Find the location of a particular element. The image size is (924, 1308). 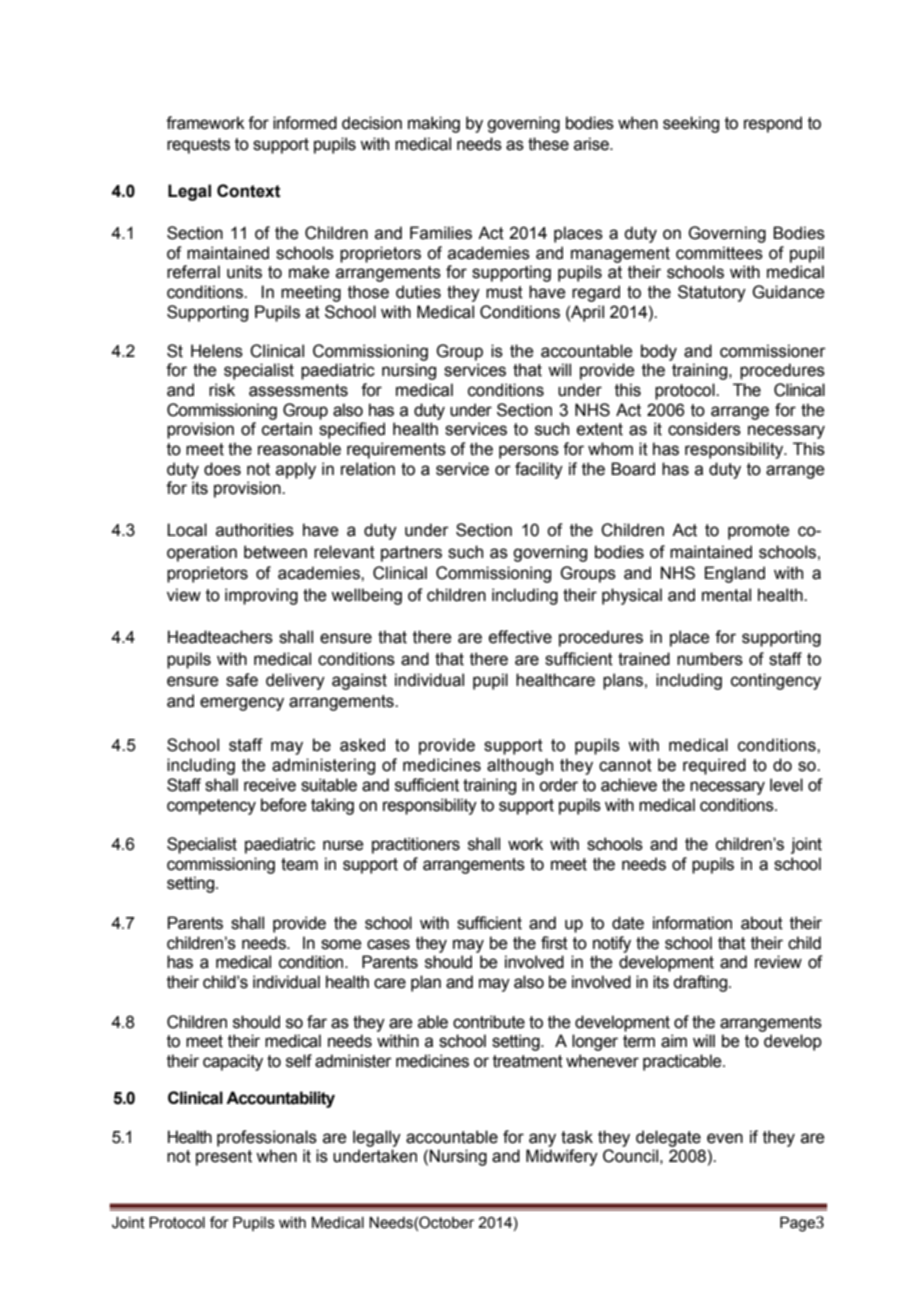

team is located at coordinates (299, 864).
